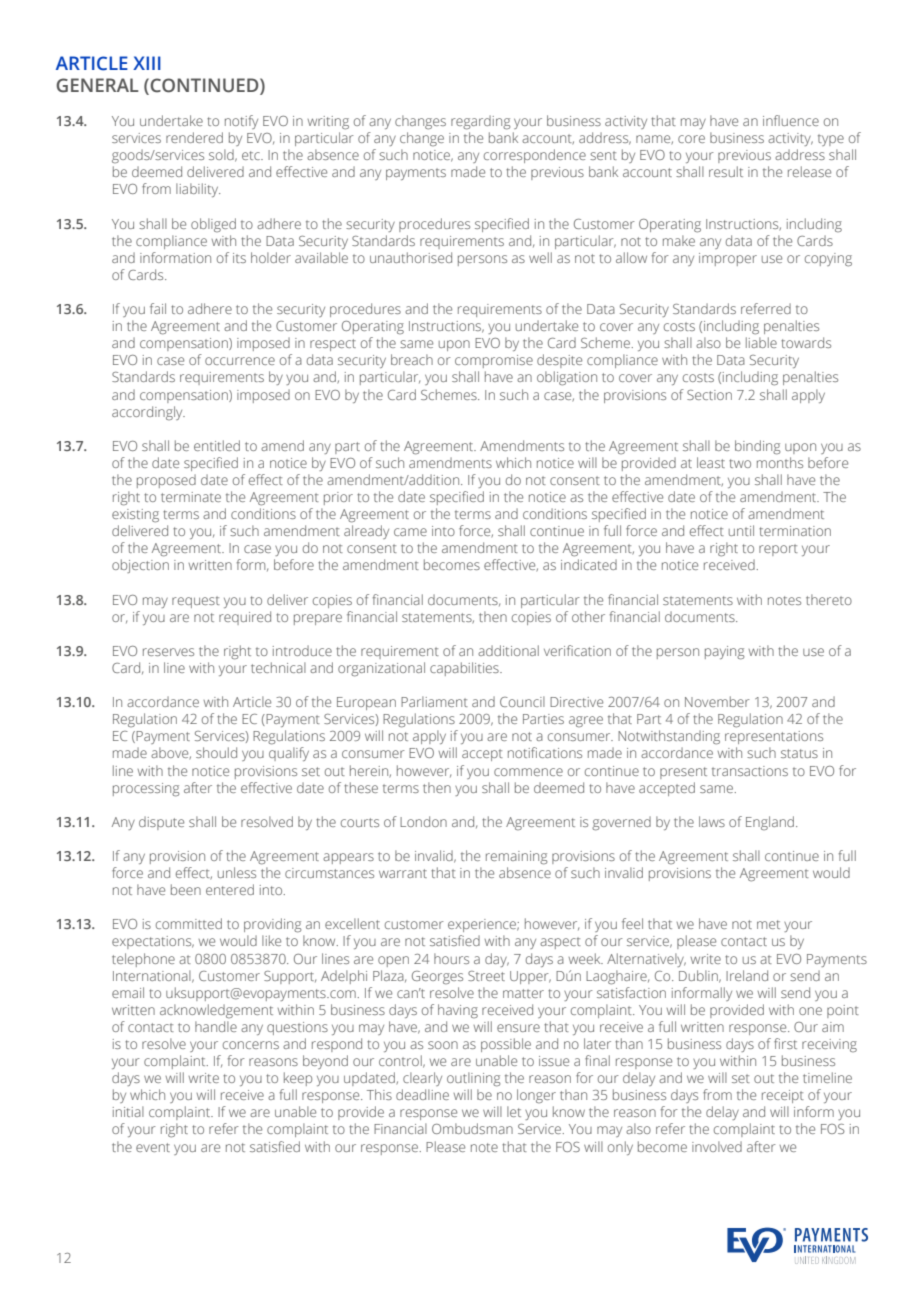 Image resolution: width=924 pixels, height=1308 pixels. Describe the element at coordinates (494, 361) in the document. I see `compromise` at that location.
